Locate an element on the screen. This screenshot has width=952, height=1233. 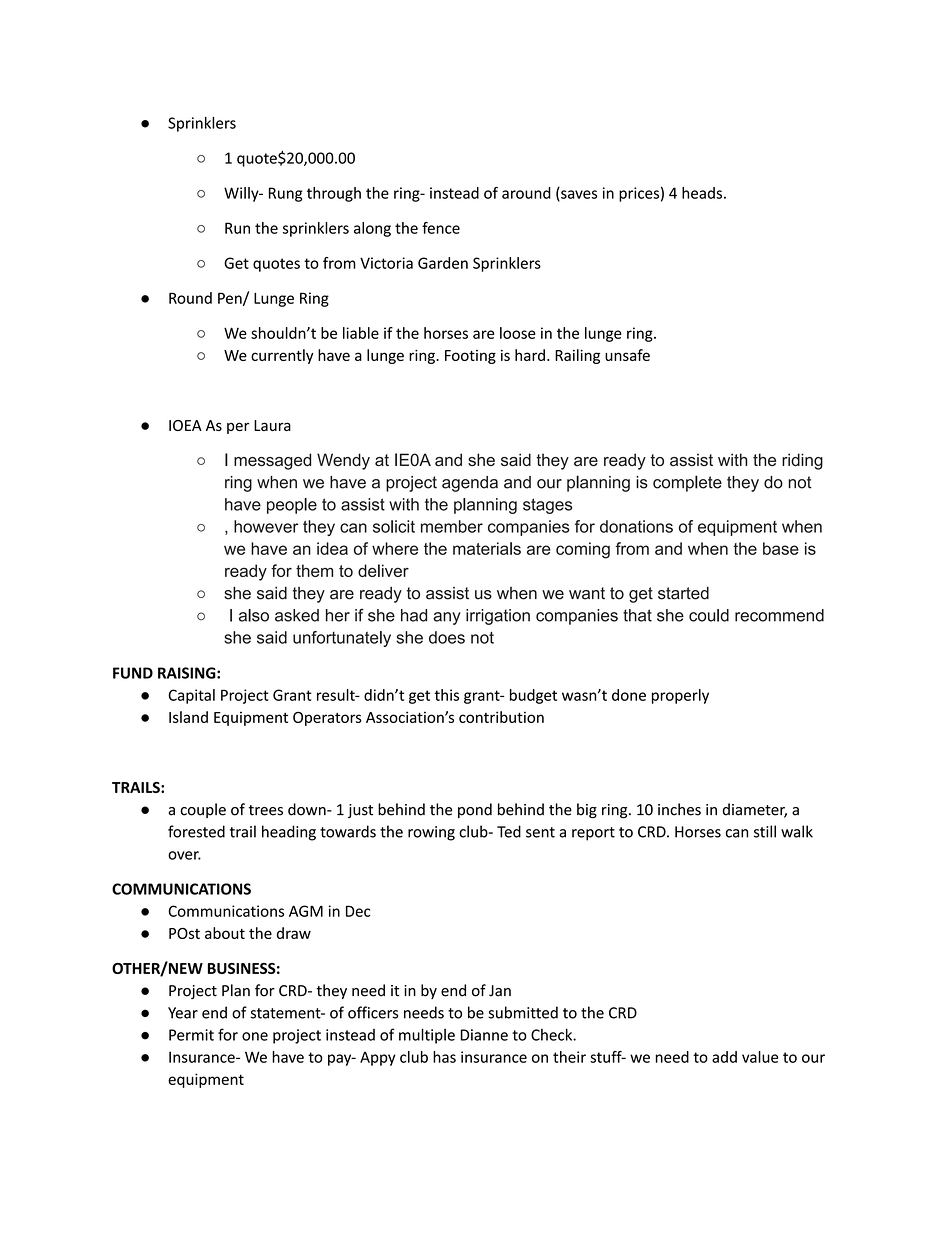
Laura is located at coordinates (272, 425).
